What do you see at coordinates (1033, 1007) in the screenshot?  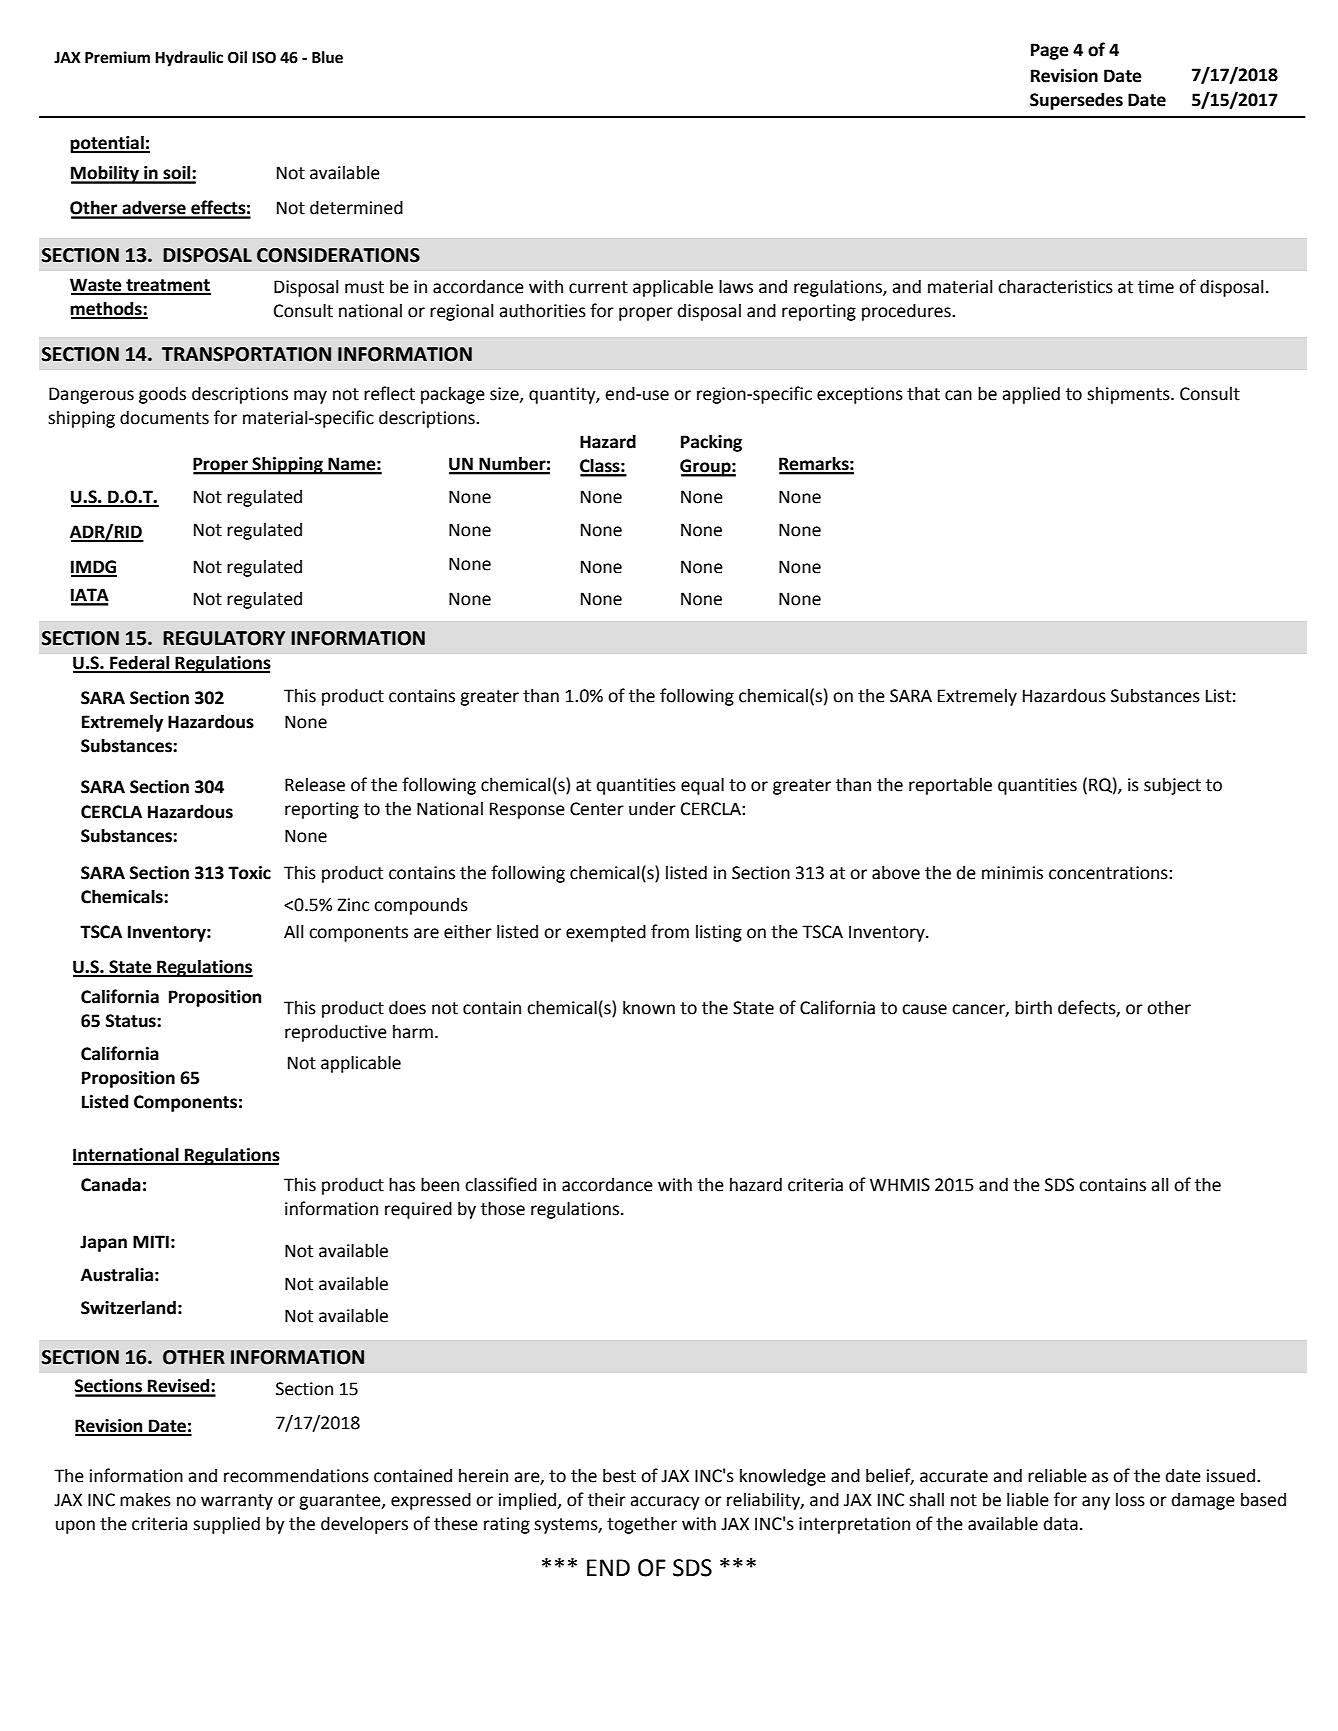 I see `birth` at bounding box center [1033, 1007].
